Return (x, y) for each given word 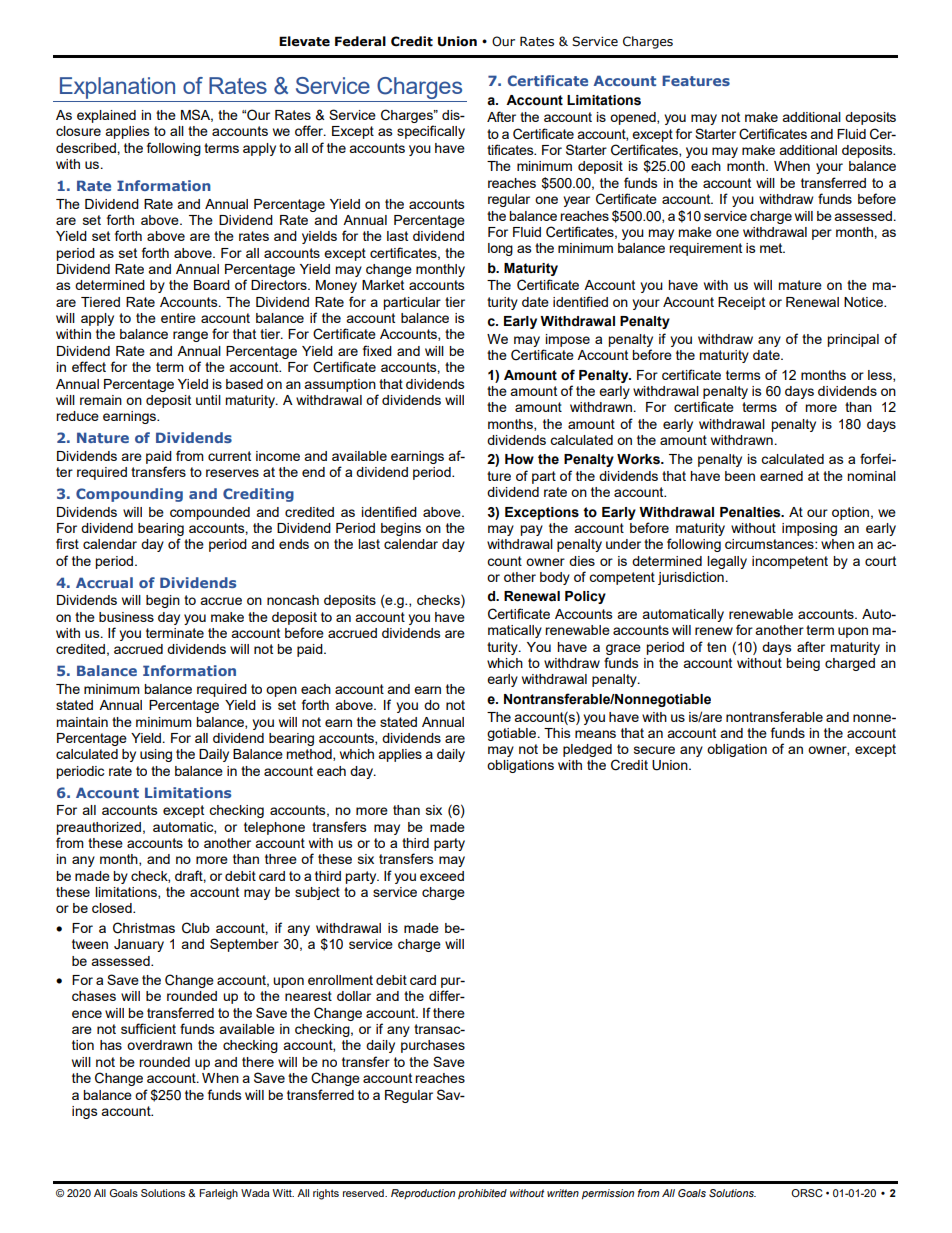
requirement (705, 249)
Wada (255, 1193)
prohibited (482, 1194)
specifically (431, 132)
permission (608, 1194)
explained (106, 116)
